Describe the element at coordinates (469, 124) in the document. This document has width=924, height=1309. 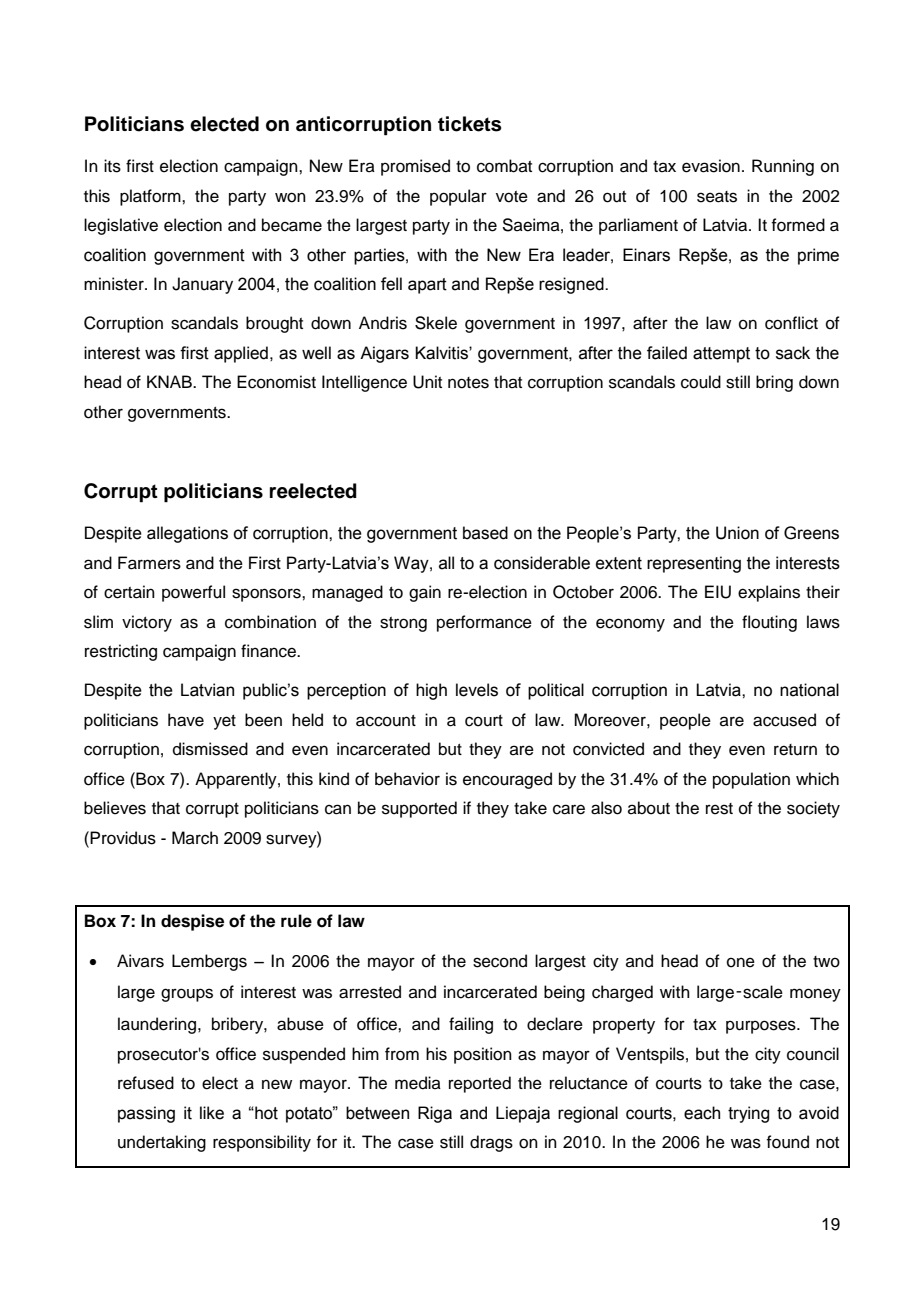
I see `tickets` at that location.
